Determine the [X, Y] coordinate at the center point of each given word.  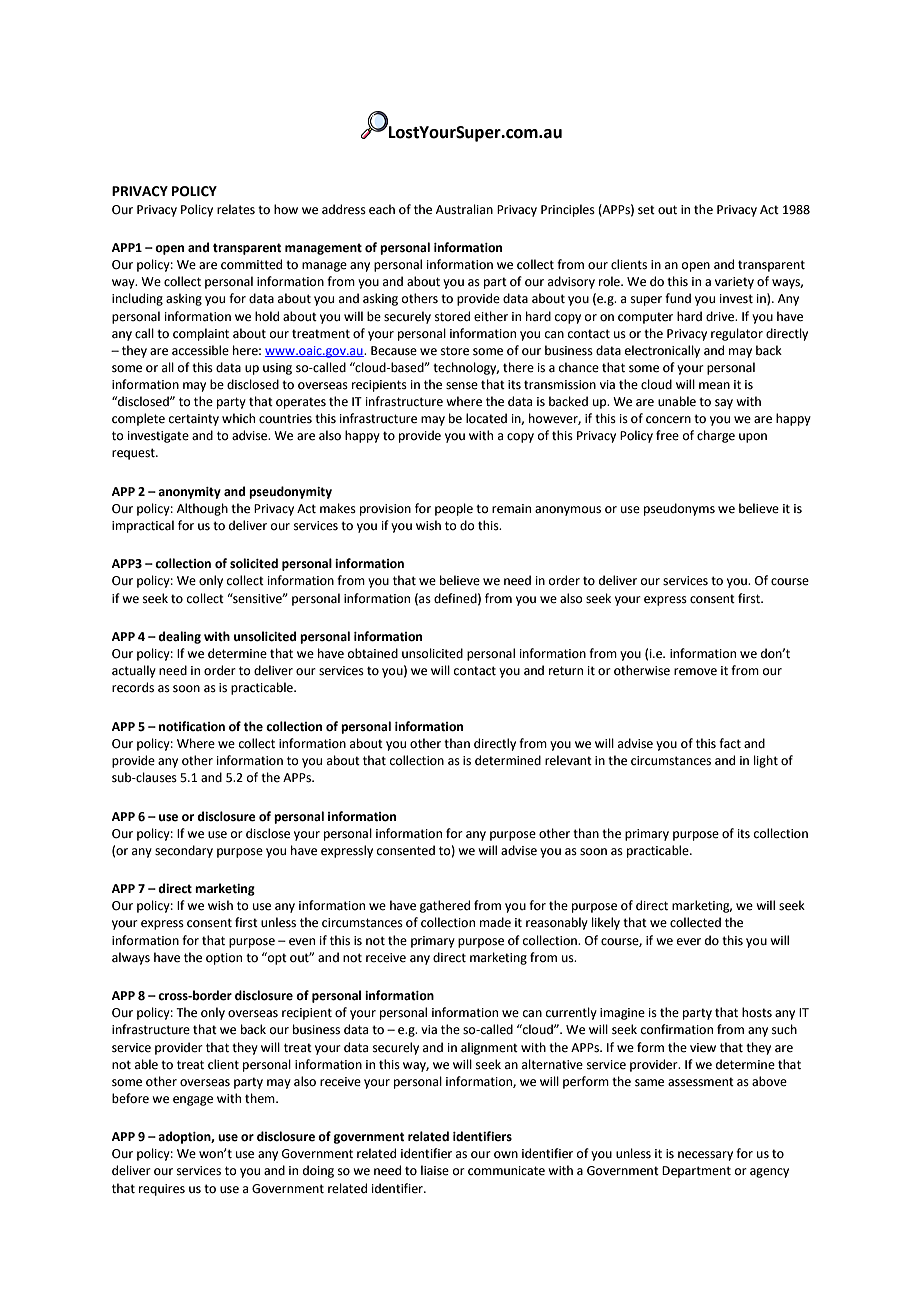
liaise [435, 1170]
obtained [373, 653]
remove [695, 672]
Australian [464, 209]
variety [734, 283]
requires [162, 1190]
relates [236, 209]
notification [192, 726]
